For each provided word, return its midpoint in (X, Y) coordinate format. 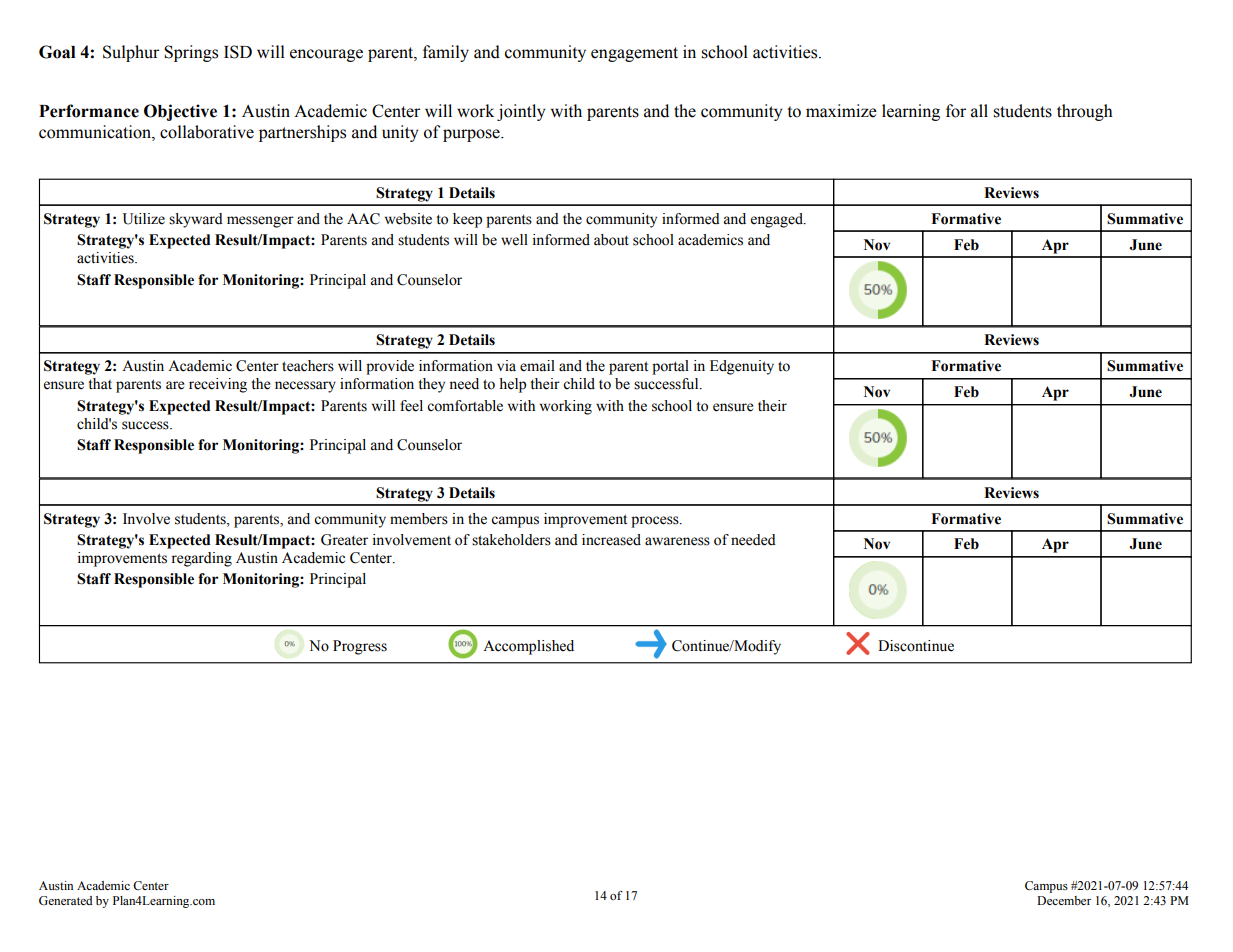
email (537, 366)
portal (670, 367)
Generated (66, 901)
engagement (634, 54)
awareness (677, 541)
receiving (218, 385)
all (979, 111)
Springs (191, 53)
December (1064, 900)
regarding (201, 559)
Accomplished (528, 647)
